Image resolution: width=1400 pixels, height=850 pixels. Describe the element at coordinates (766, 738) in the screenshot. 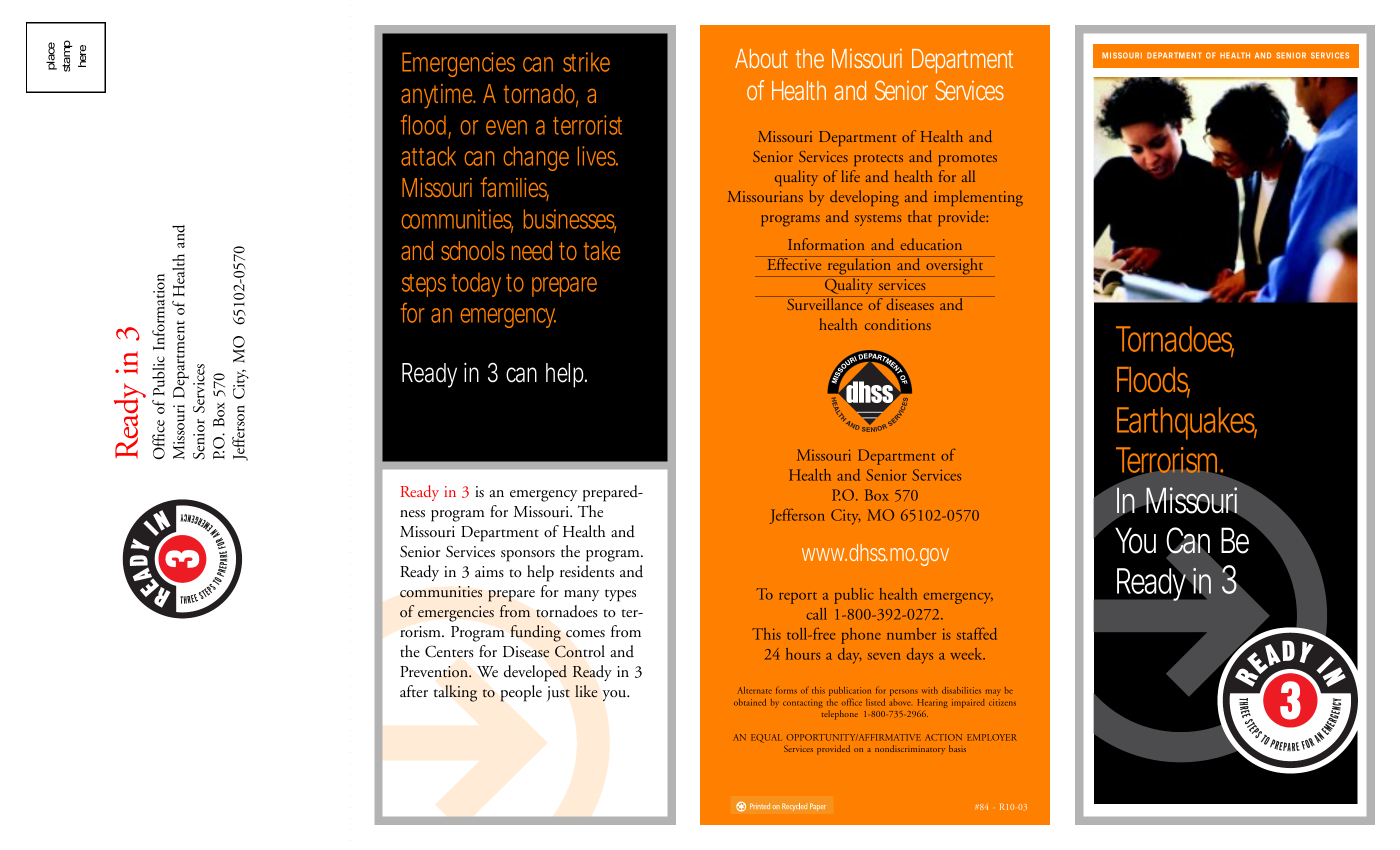

I see `EQUAL` at that location.
